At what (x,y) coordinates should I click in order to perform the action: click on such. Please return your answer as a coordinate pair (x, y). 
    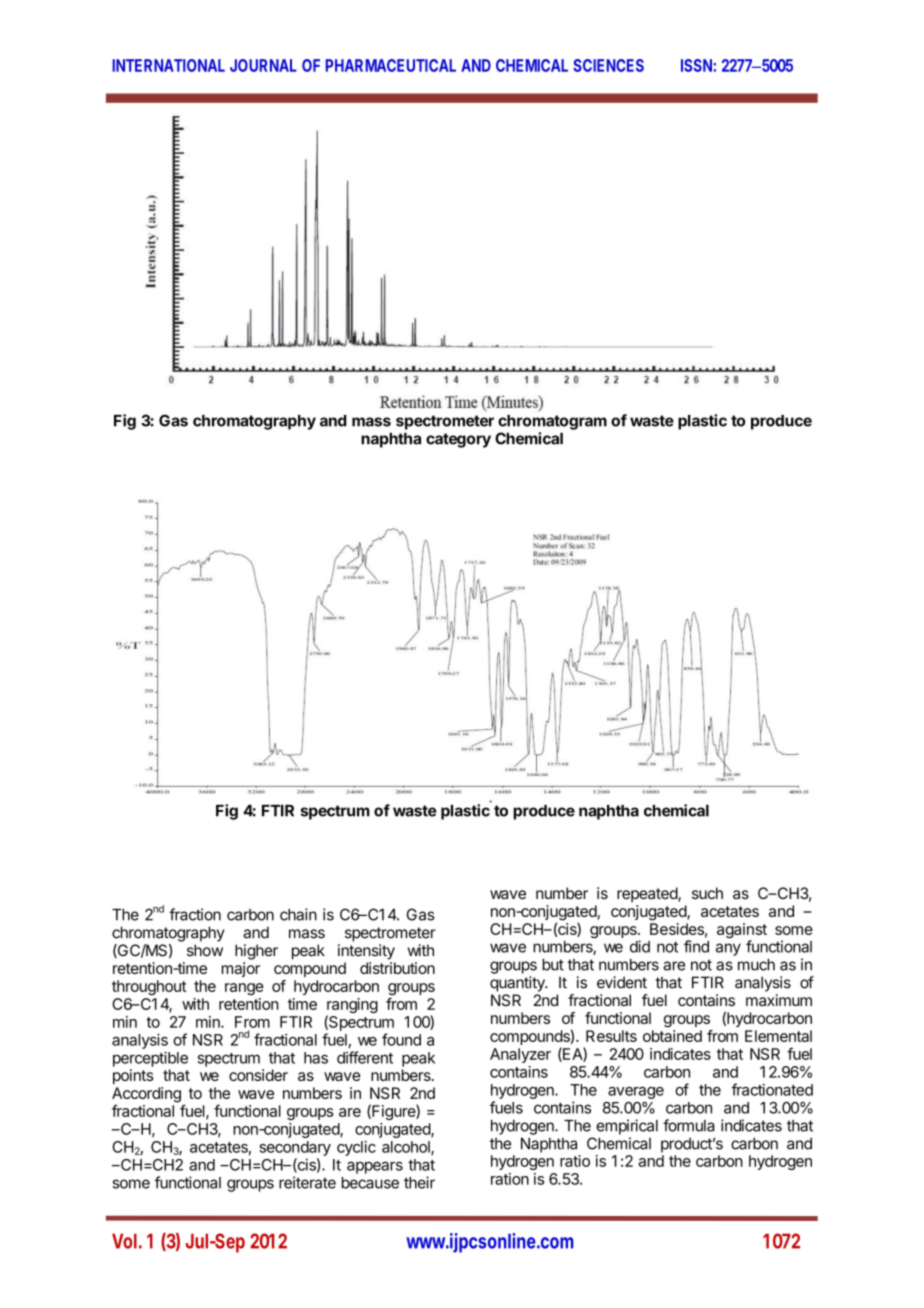
    Looking at the image, I should click on (707, 893).
